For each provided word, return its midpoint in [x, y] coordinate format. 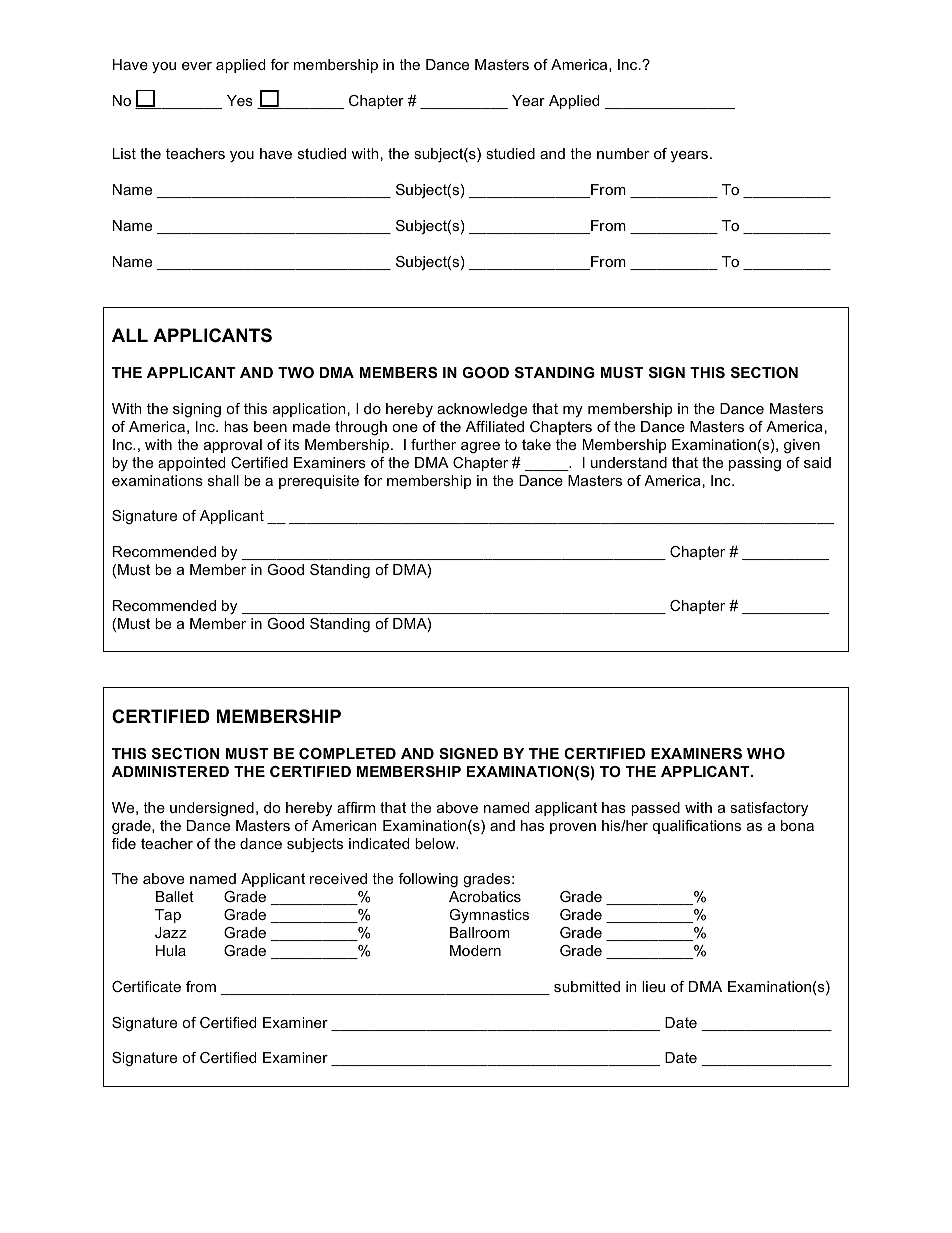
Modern [475, 950]
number [623, 153]
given [802, 446]
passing [755, 464]
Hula [171, 950]
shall [223, 480]
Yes [240, 100]
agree [480, 447]
